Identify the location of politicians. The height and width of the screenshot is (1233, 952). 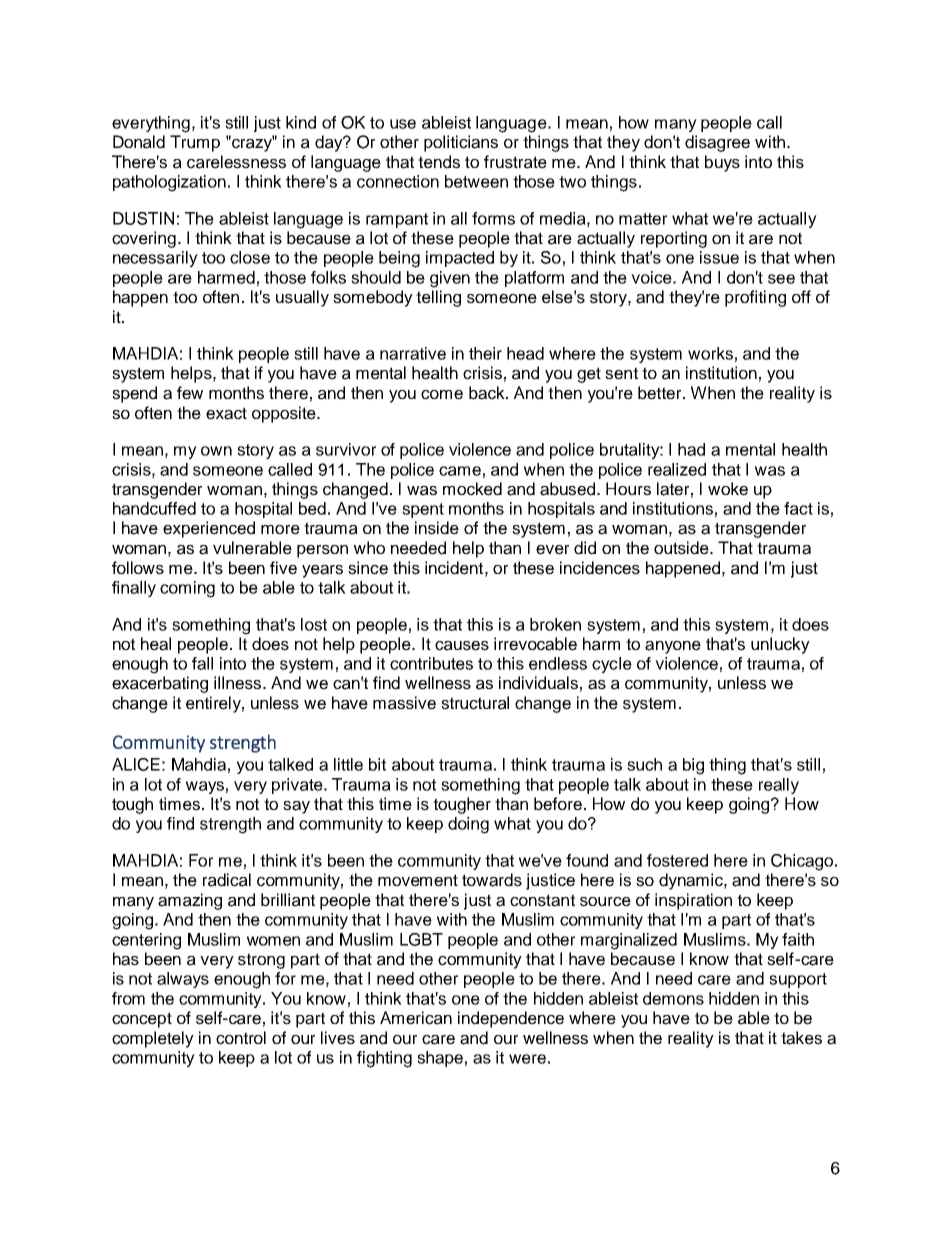
(461, 143).
